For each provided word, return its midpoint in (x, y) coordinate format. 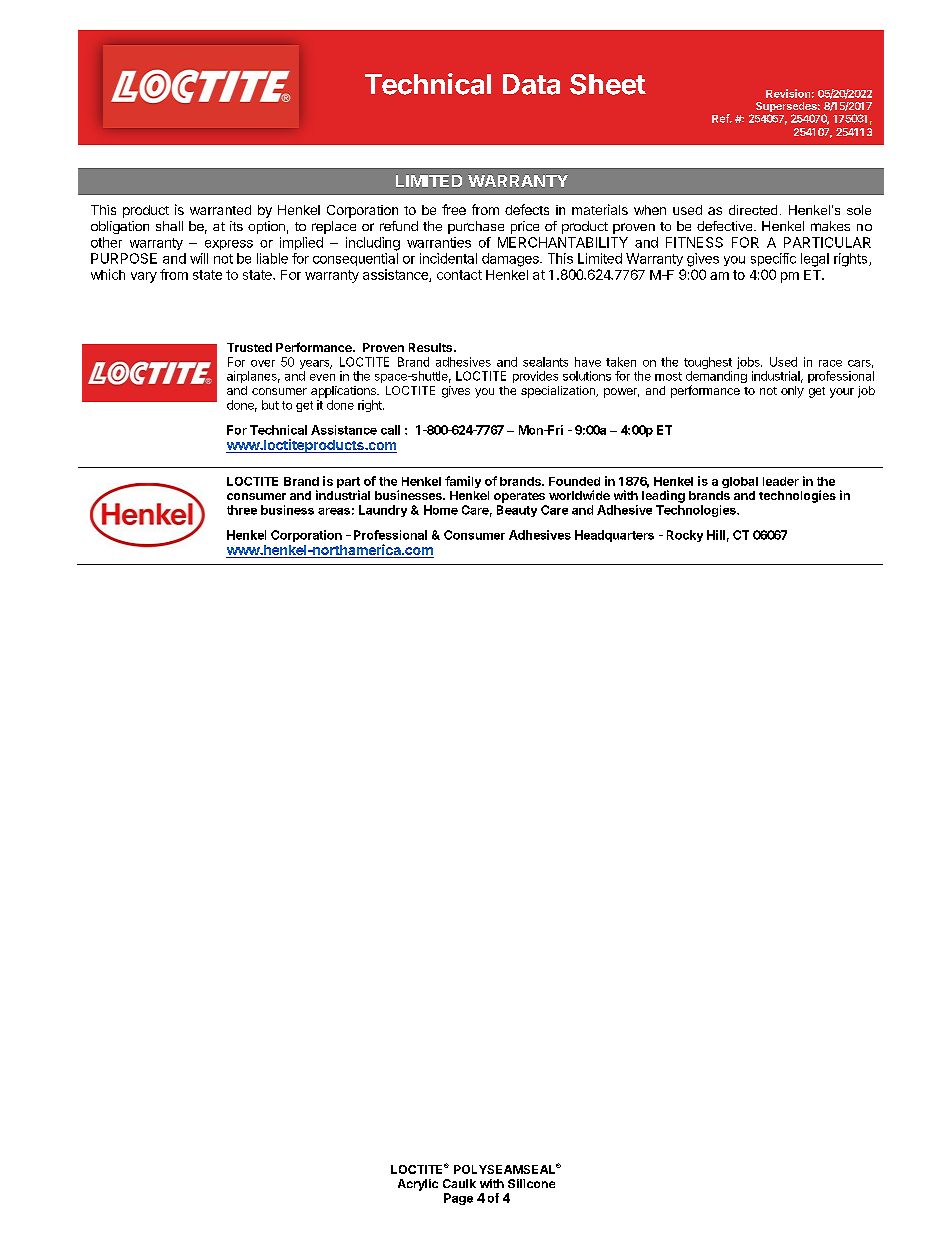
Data (531, 84)
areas (334, 511)
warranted (220, 210)
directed (753, 210)
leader (781, 481)
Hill (716, 535)
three (242, 510)
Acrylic (418, 1185)
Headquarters (614, 536)
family (463, 482)
